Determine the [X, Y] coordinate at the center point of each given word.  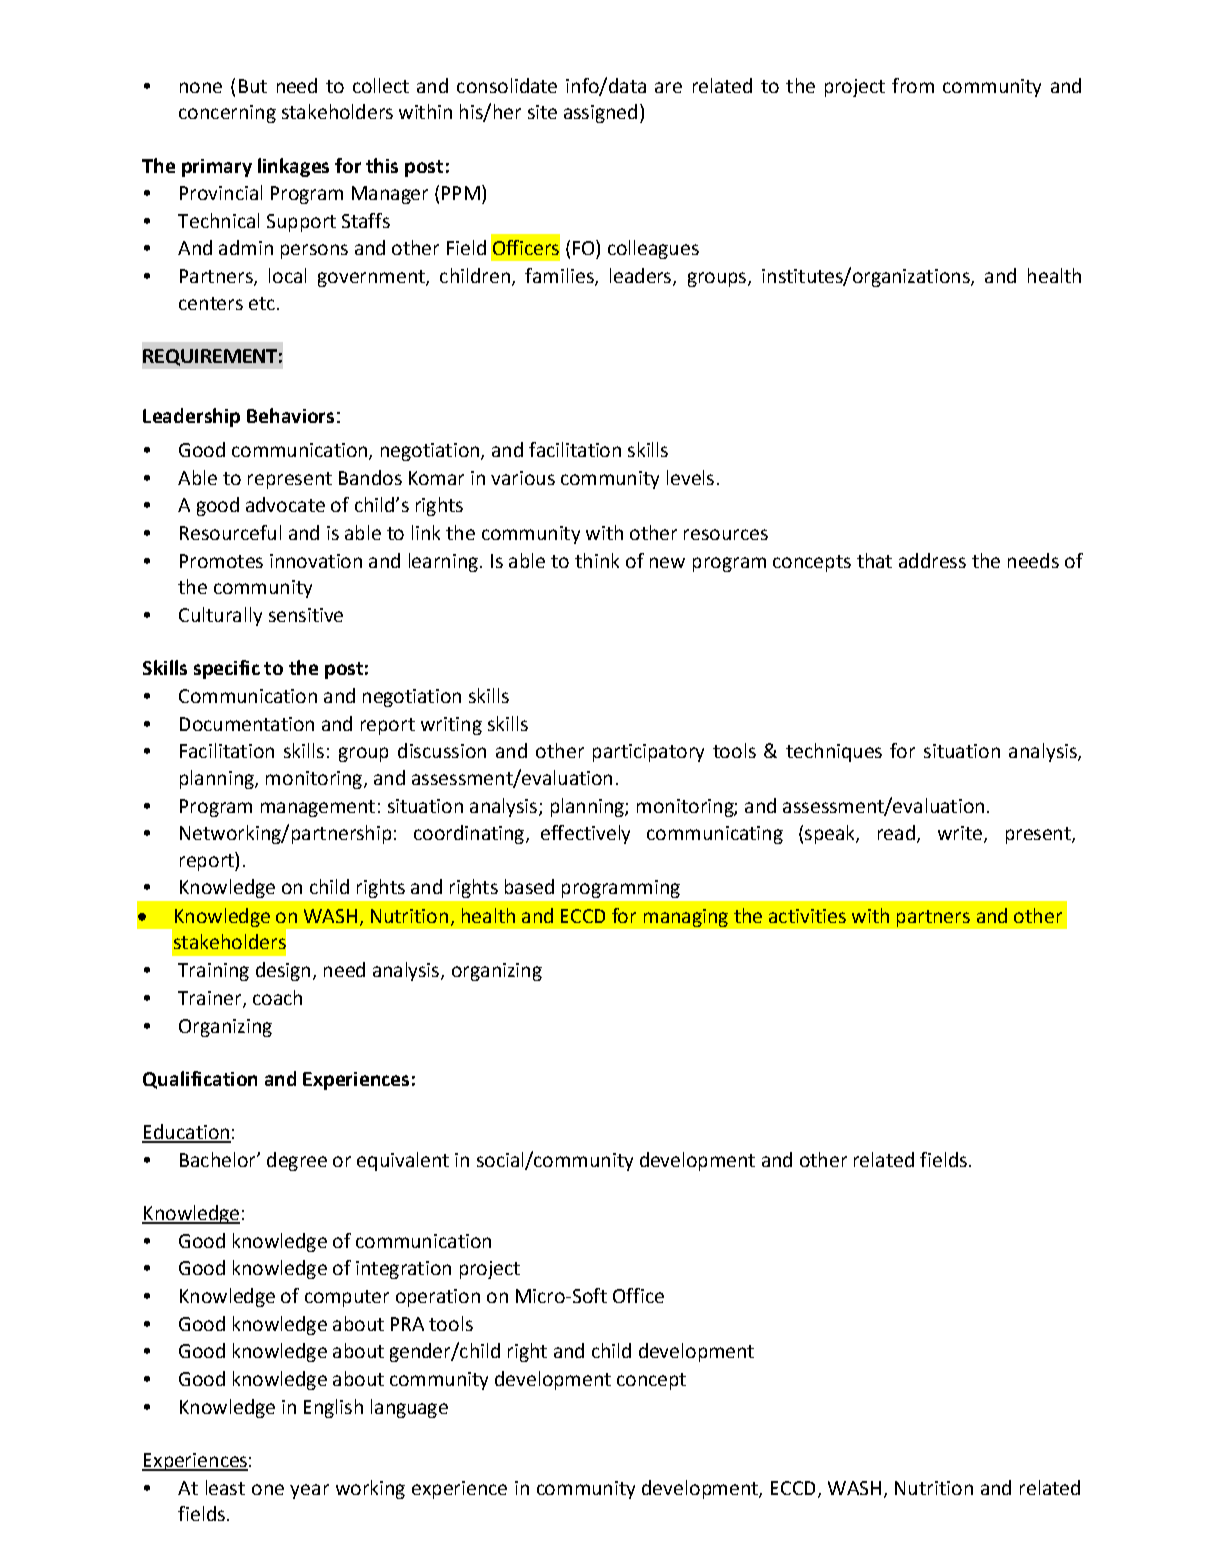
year [309, 1491]
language [409, 1408]
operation [438, 1298]
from [913, 85]
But [253, 86]
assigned [600, 113]
